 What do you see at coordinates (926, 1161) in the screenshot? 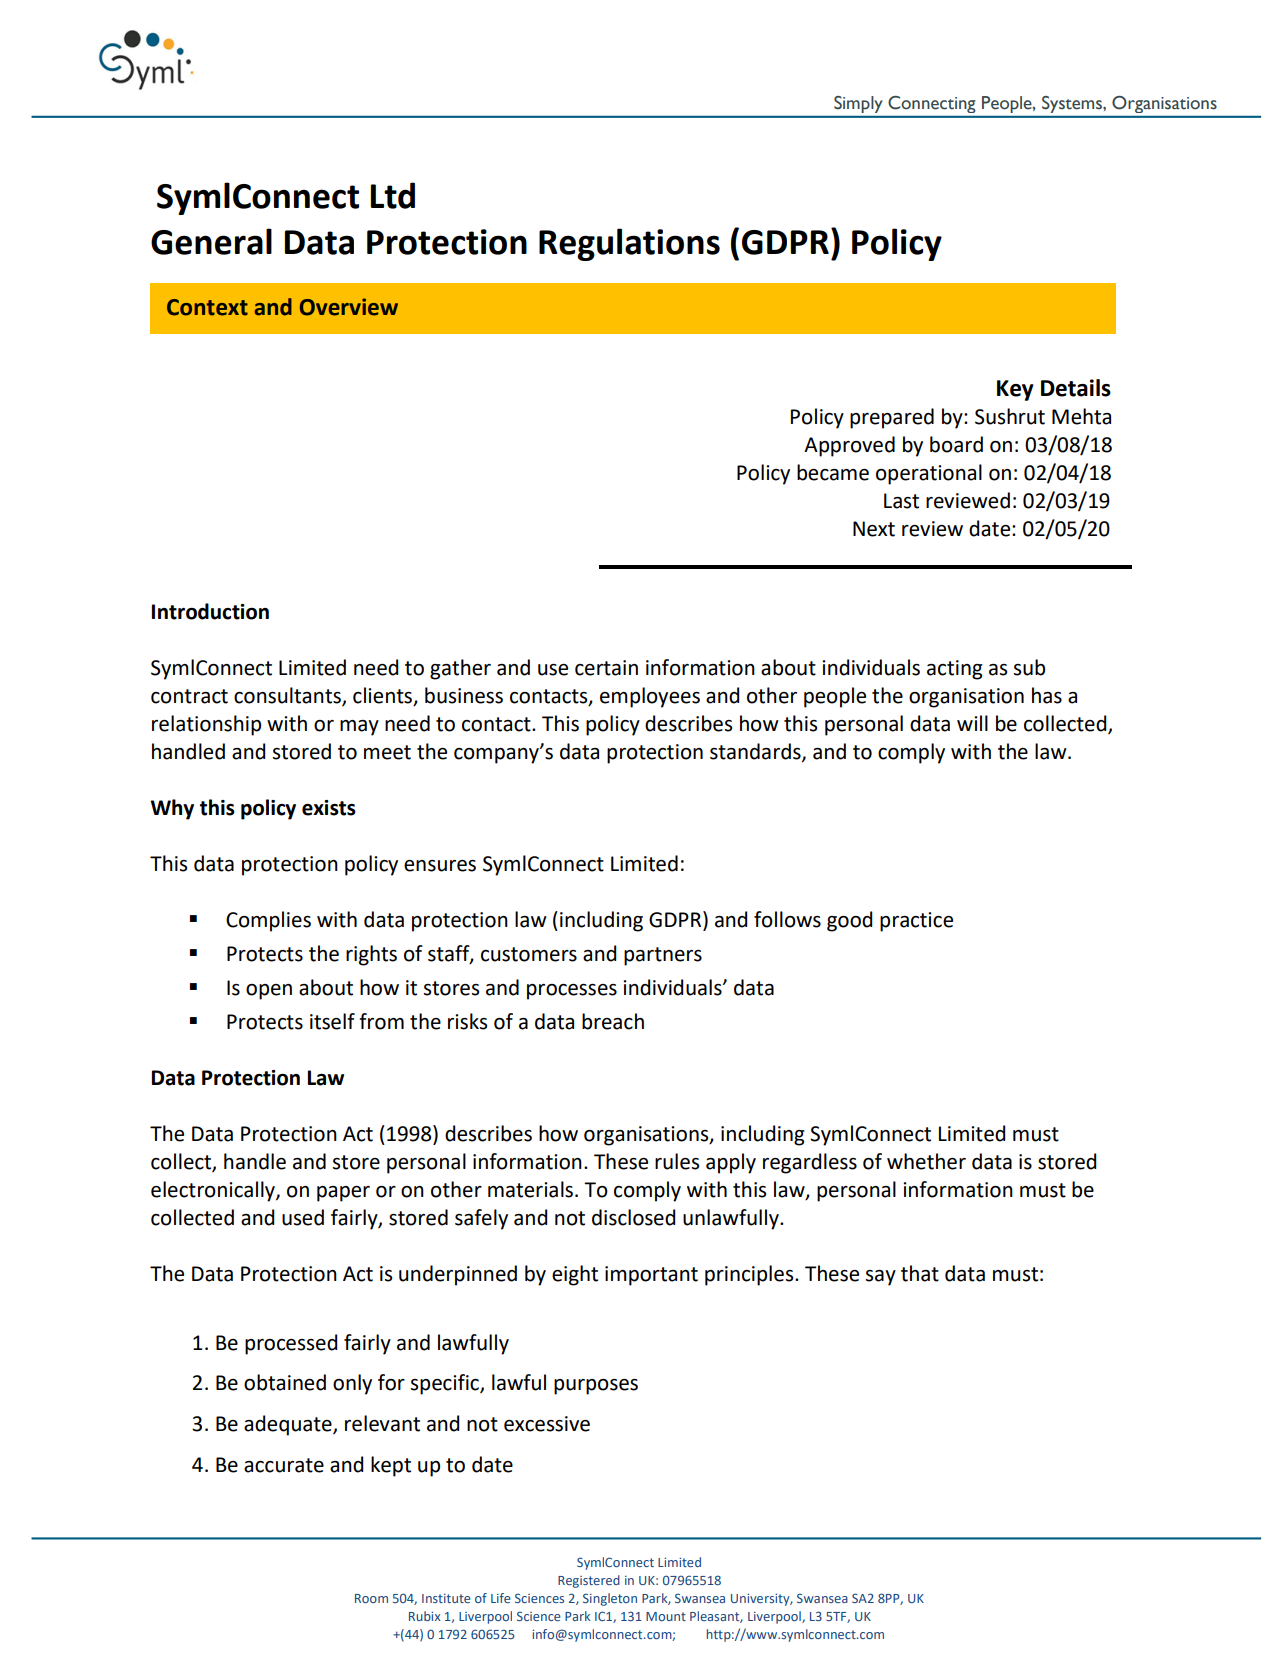
I see `whether` at bounding box center [926, 1161].
